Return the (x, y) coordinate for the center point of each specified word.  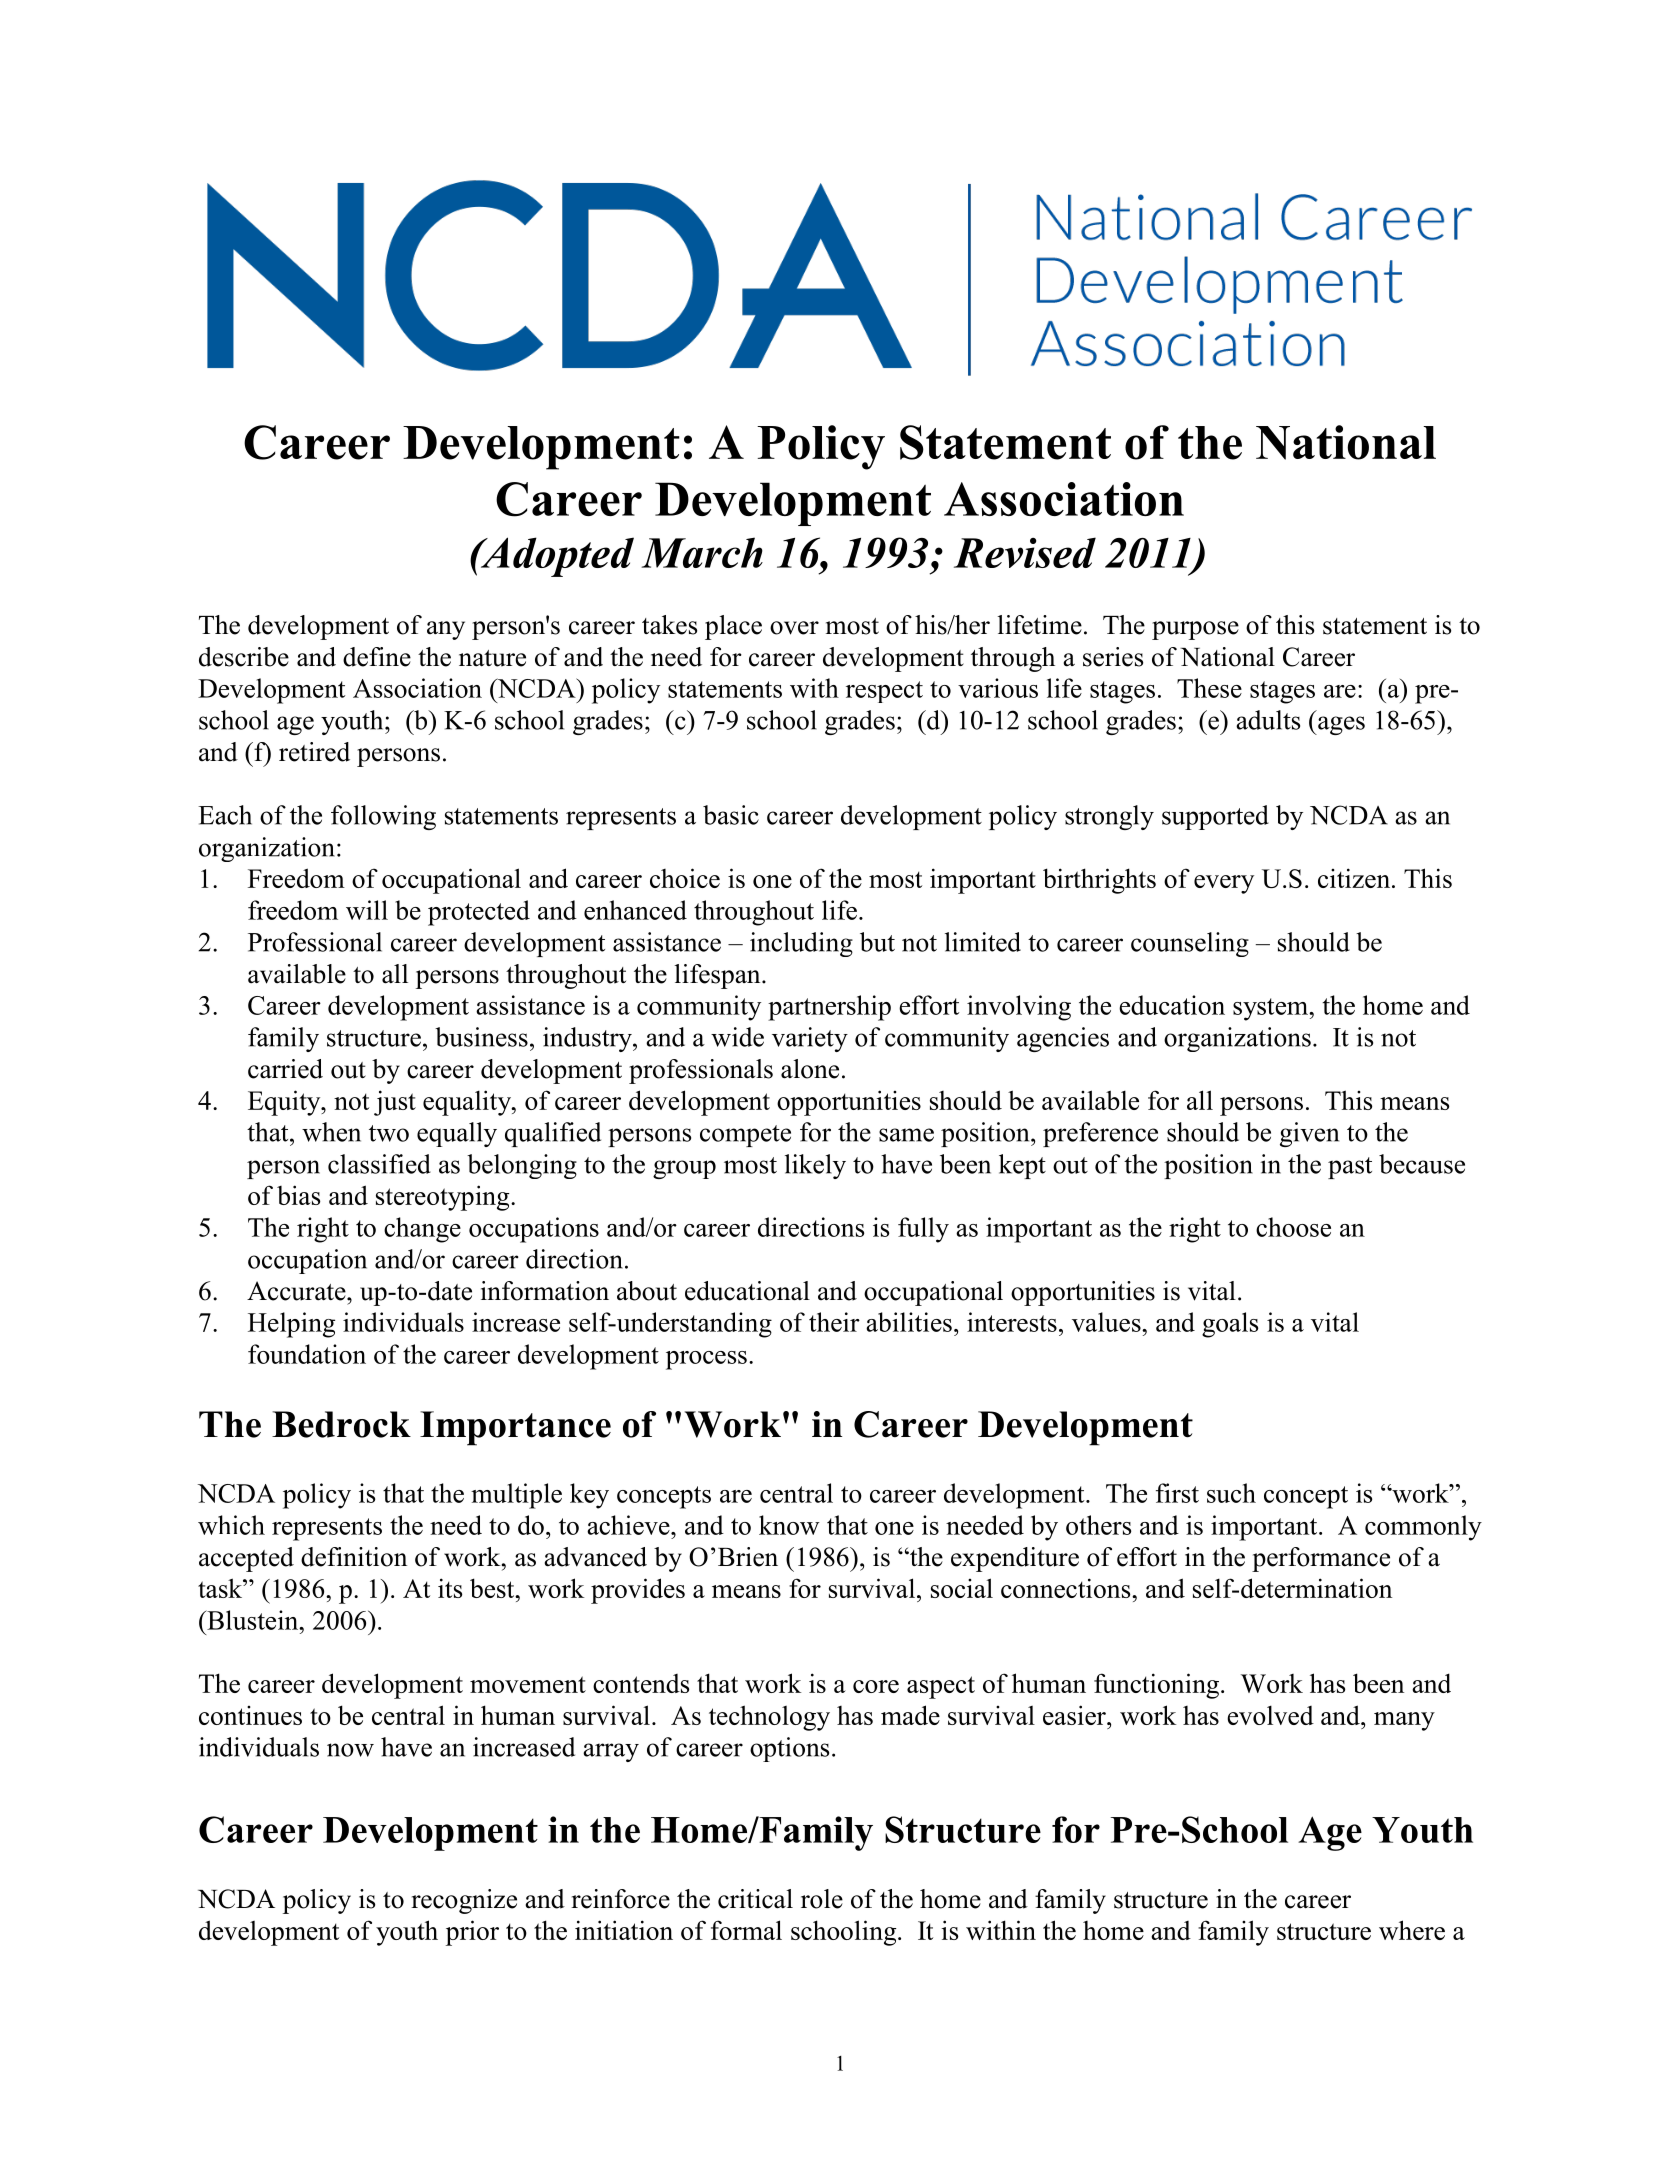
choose (1293, 1227)
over (794, 628)
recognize (464, 1901)
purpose (1195, 630)
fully (923, 1230)
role (822, 1899)
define (377, 657)
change (422, 1230)
